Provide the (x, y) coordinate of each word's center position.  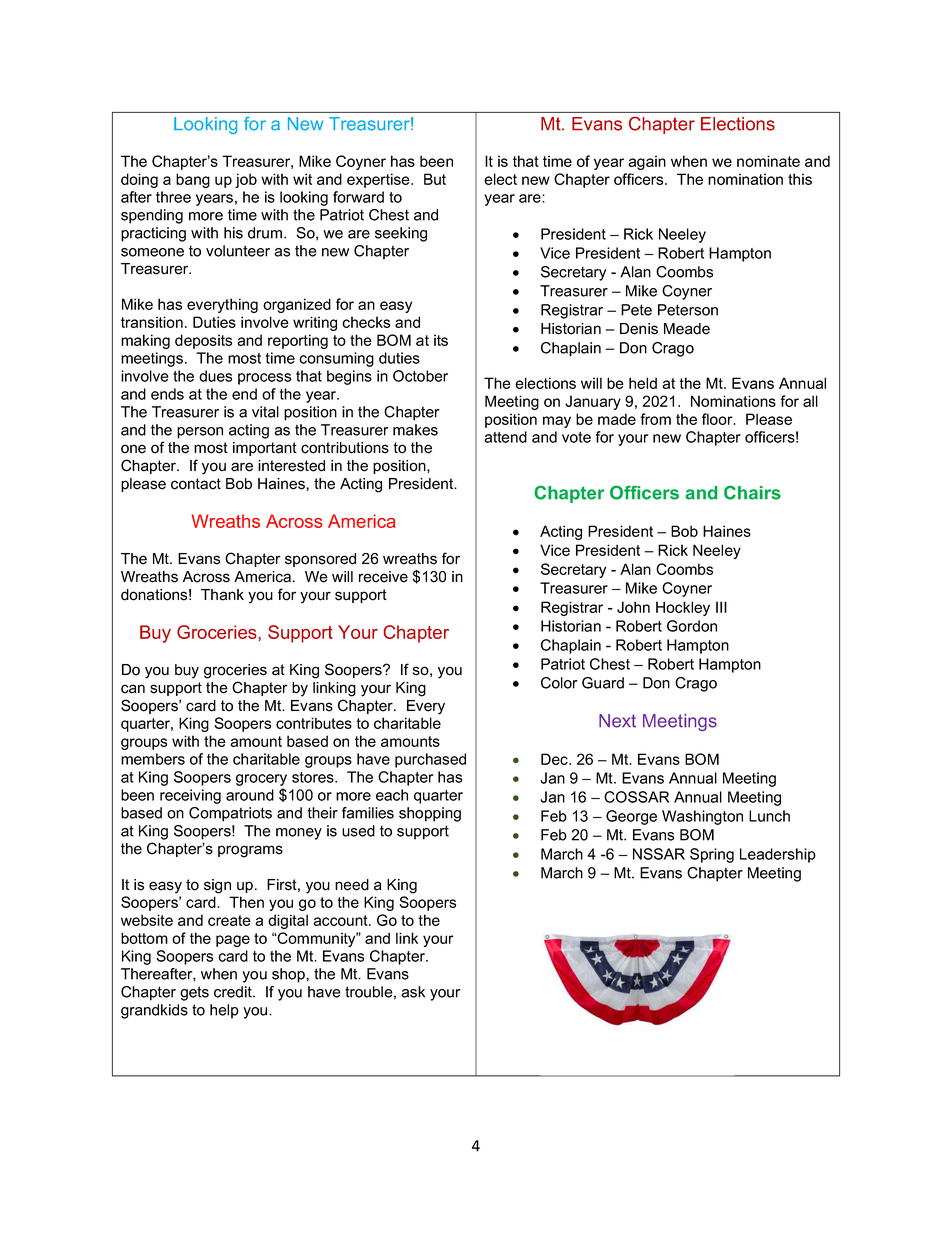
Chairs (752, 493)
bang (193, 180)
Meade (687, 329)
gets (194, 993)
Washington (702, 817)
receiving (190, 796)
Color (559, 683)
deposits (203, 341)
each (392, 795)
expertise (379, 180)
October (420, 376)
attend (505, 437)
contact (196, 484)
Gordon (692, 626)
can (133, 689)
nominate (768, 161)
